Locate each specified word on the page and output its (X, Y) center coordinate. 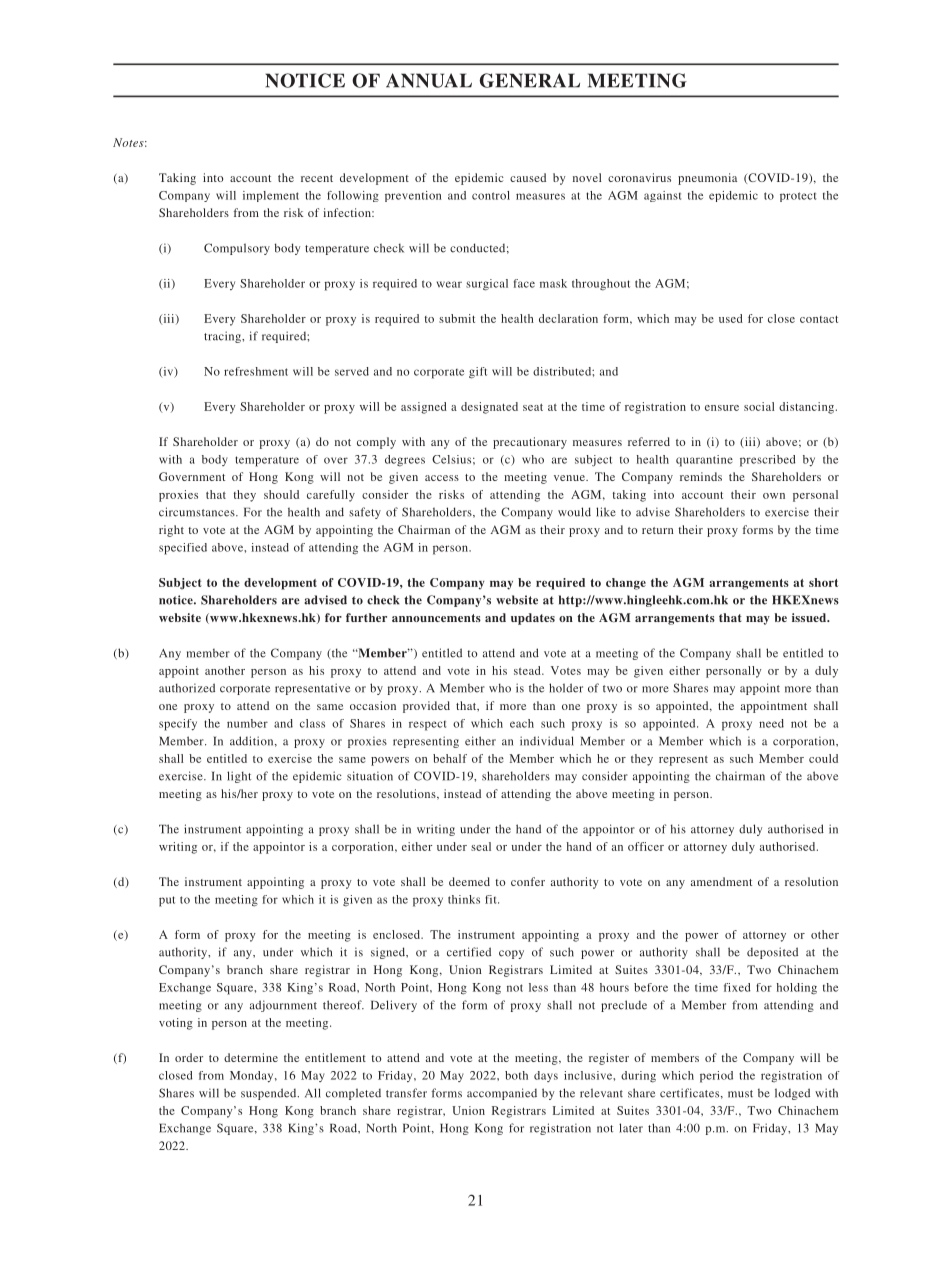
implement (271, 196)
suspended (270, 1094)
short (823, 582)
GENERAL (529, 80)
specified (183, 549)
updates (533, 619)
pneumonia (707, 179)
